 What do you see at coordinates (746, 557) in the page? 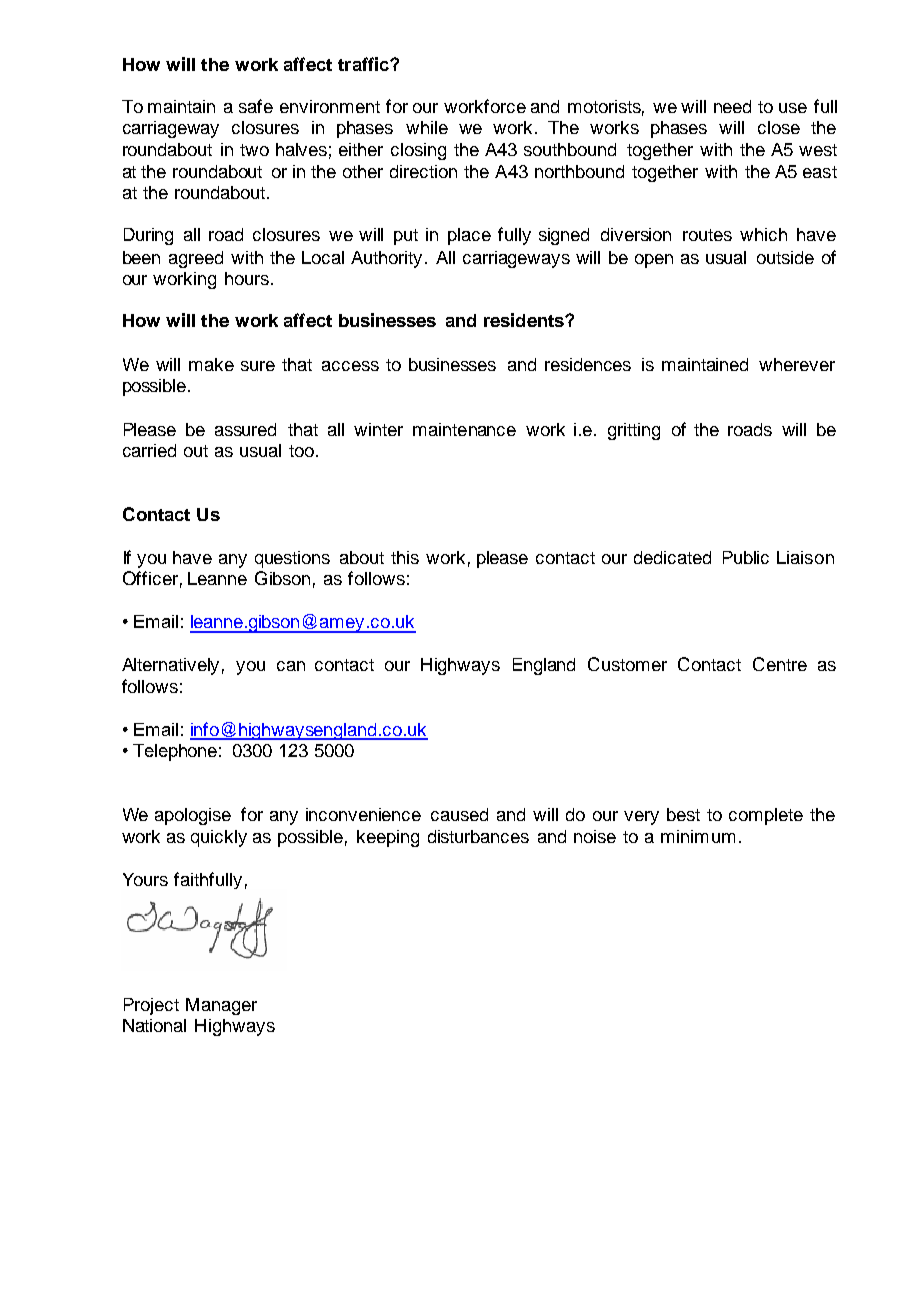
I see `Public` at bounding box center [746, 557].
